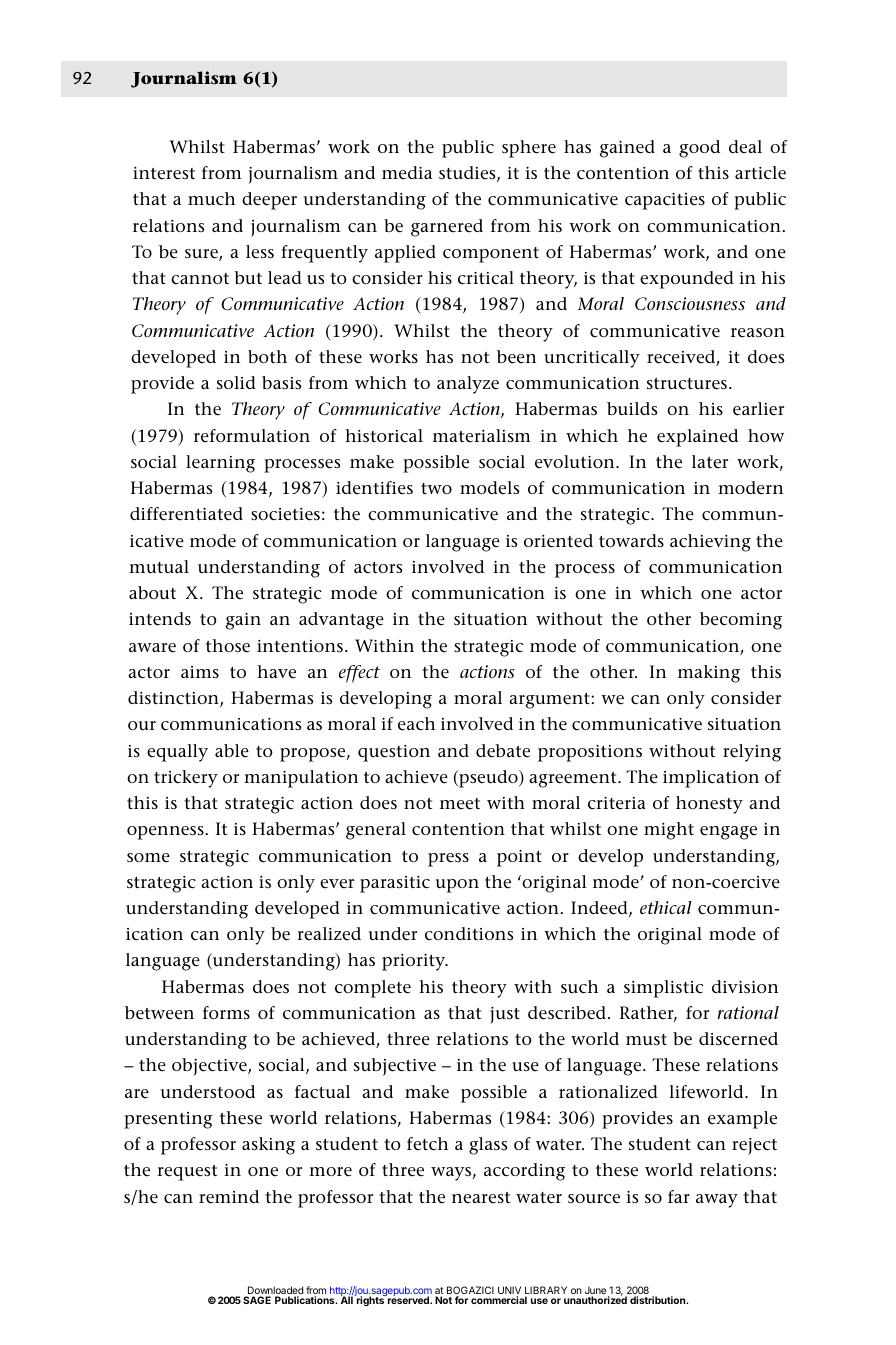  Describe the element at coordinates (274, 1291) in the document. I see `Downloaded` at that location.
